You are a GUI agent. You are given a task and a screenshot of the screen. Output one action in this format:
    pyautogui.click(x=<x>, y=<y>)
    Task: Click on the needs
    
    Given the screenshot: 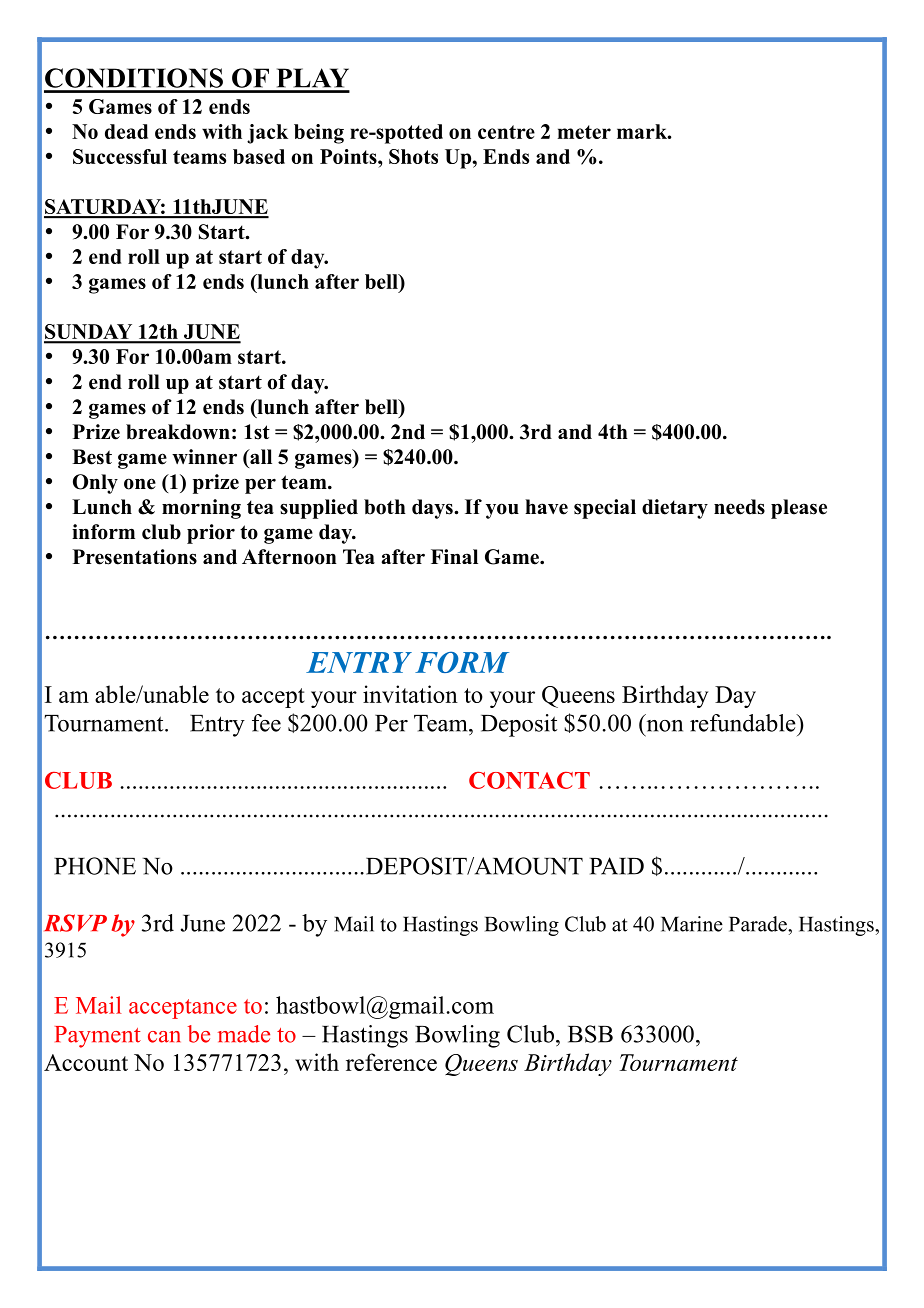 What is the action you would take?
    pyautogui.click(x=739, y=507)
